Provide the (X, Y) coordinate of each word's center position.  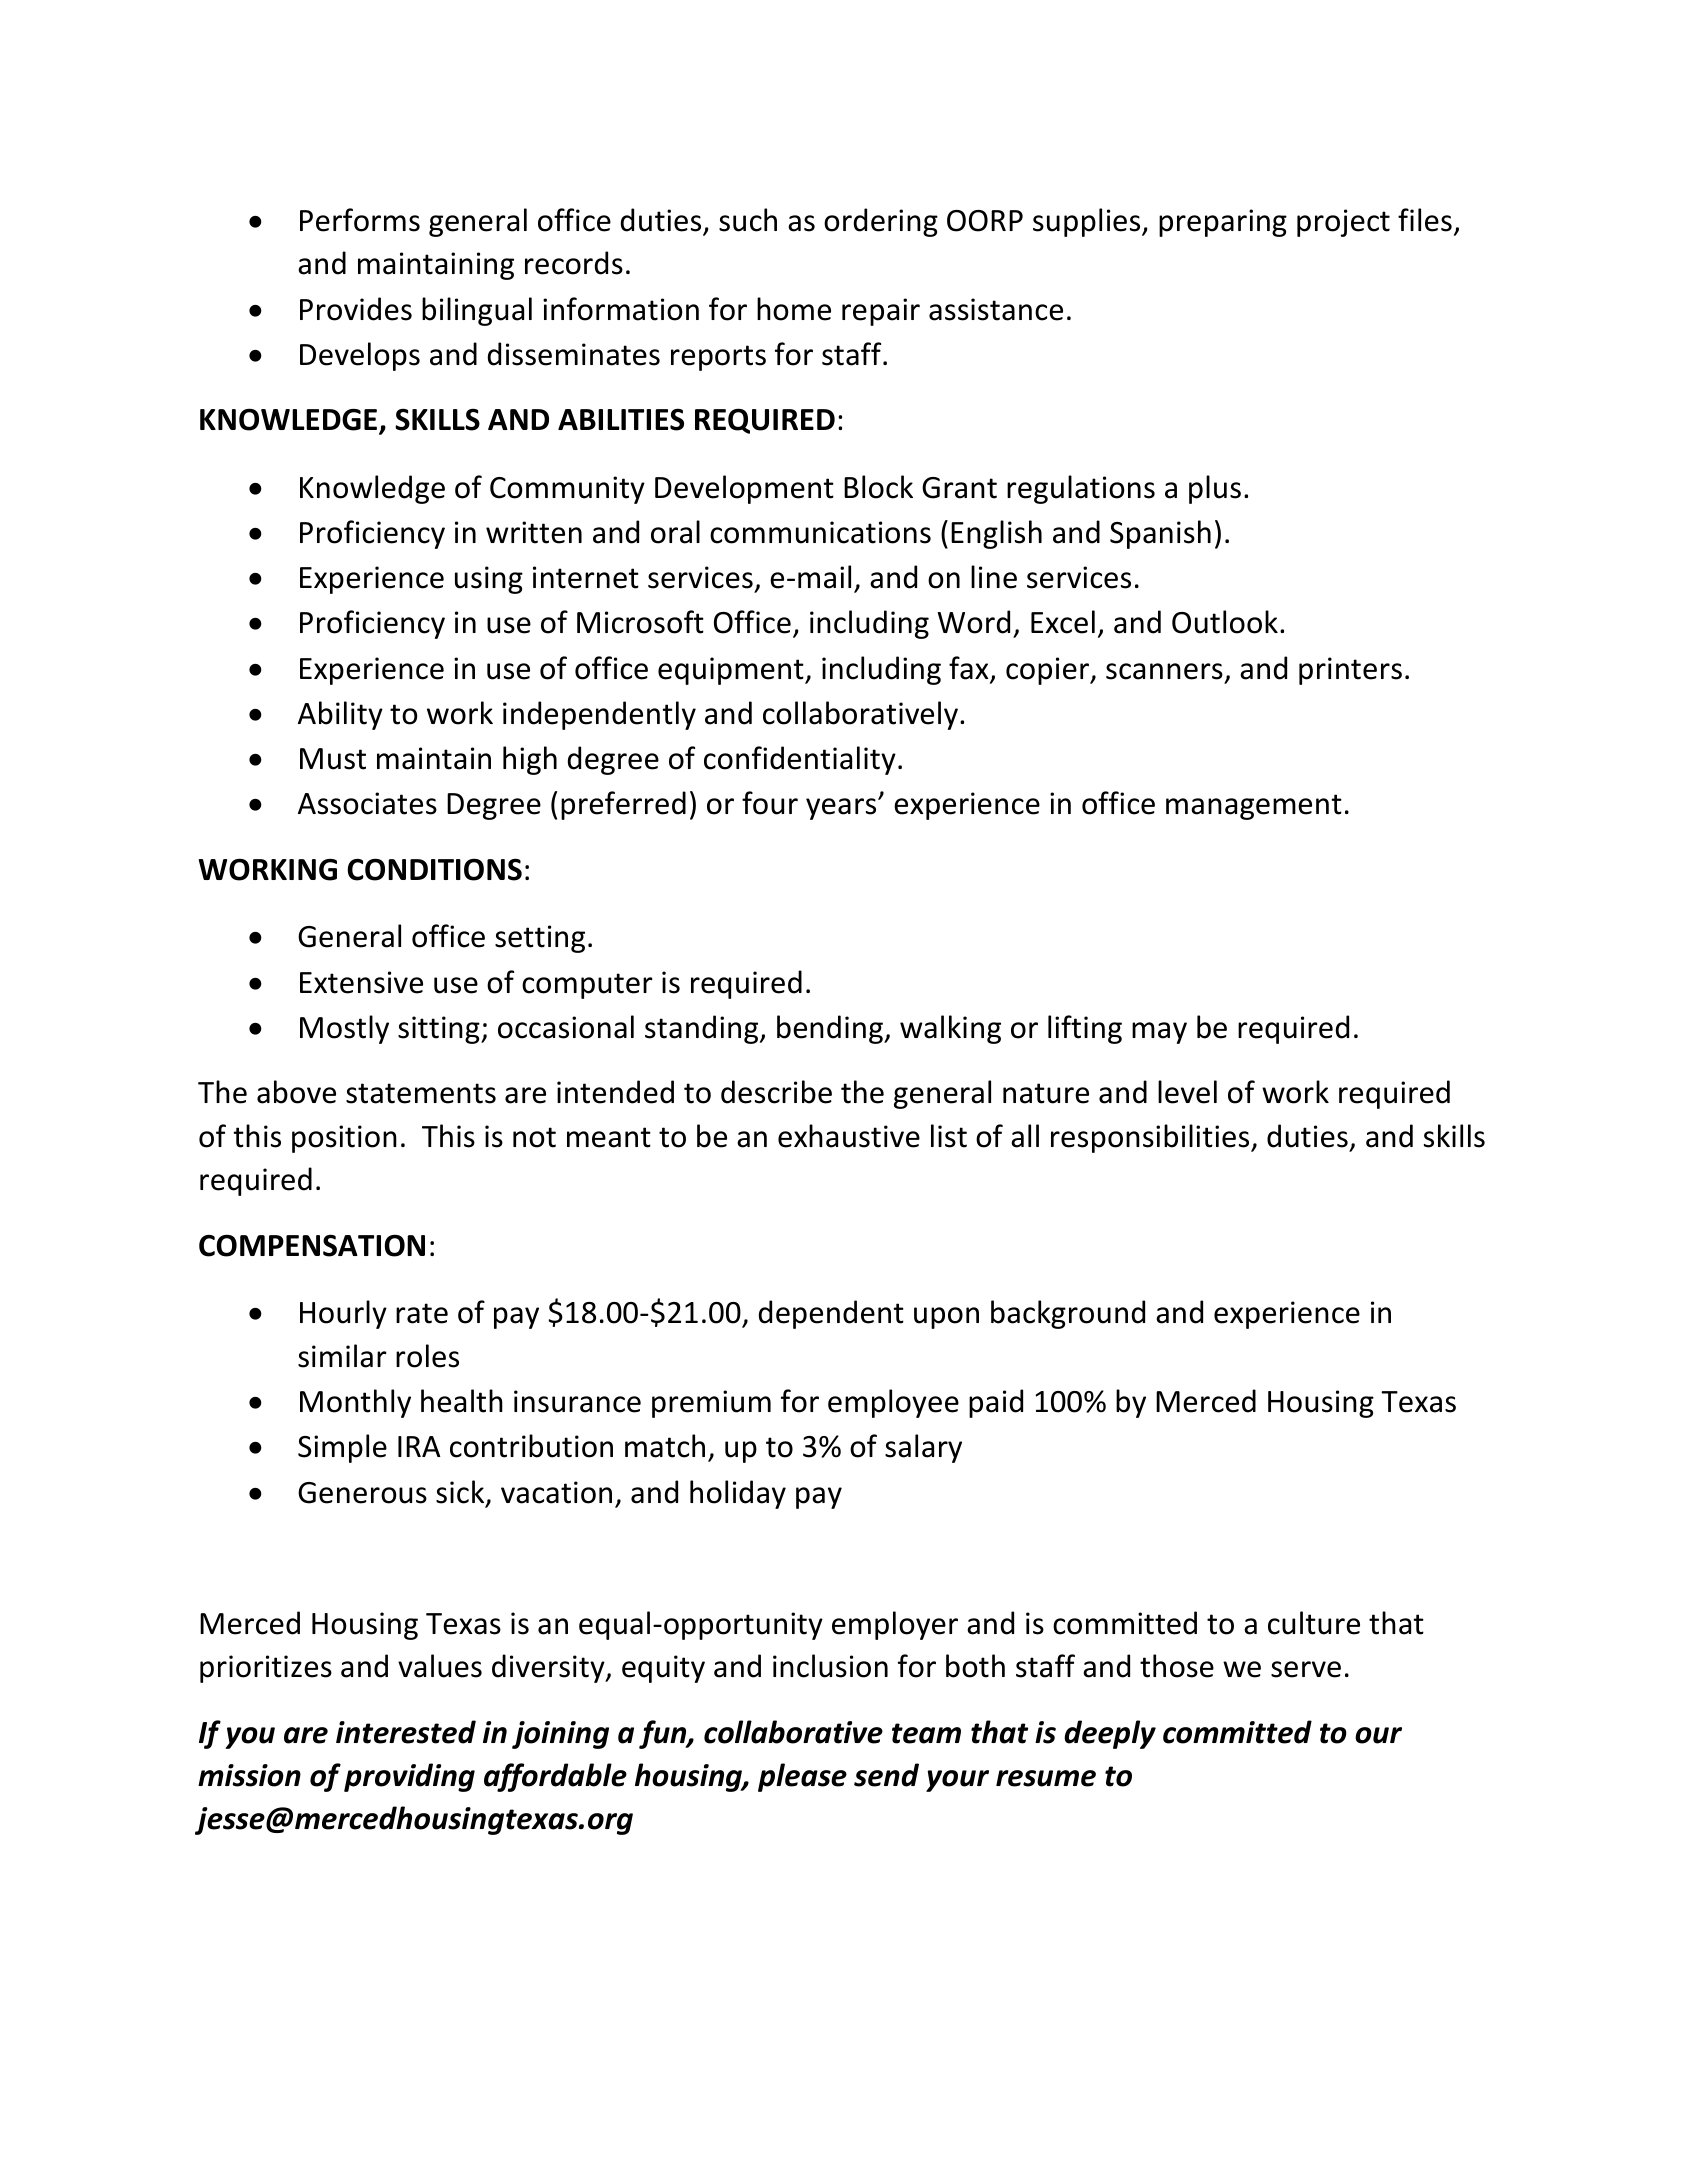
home (794, 309)
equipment (732, 671)
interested (406, 1732)
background (1068, 1314)
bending (831, 1029)
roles (427, 1356)
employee (893, 1403)
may (1159, 1033)
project (1343, 223)
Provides (356, 309)
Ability (340, 715)
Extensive (361, 982)
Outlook (1225, 622)
